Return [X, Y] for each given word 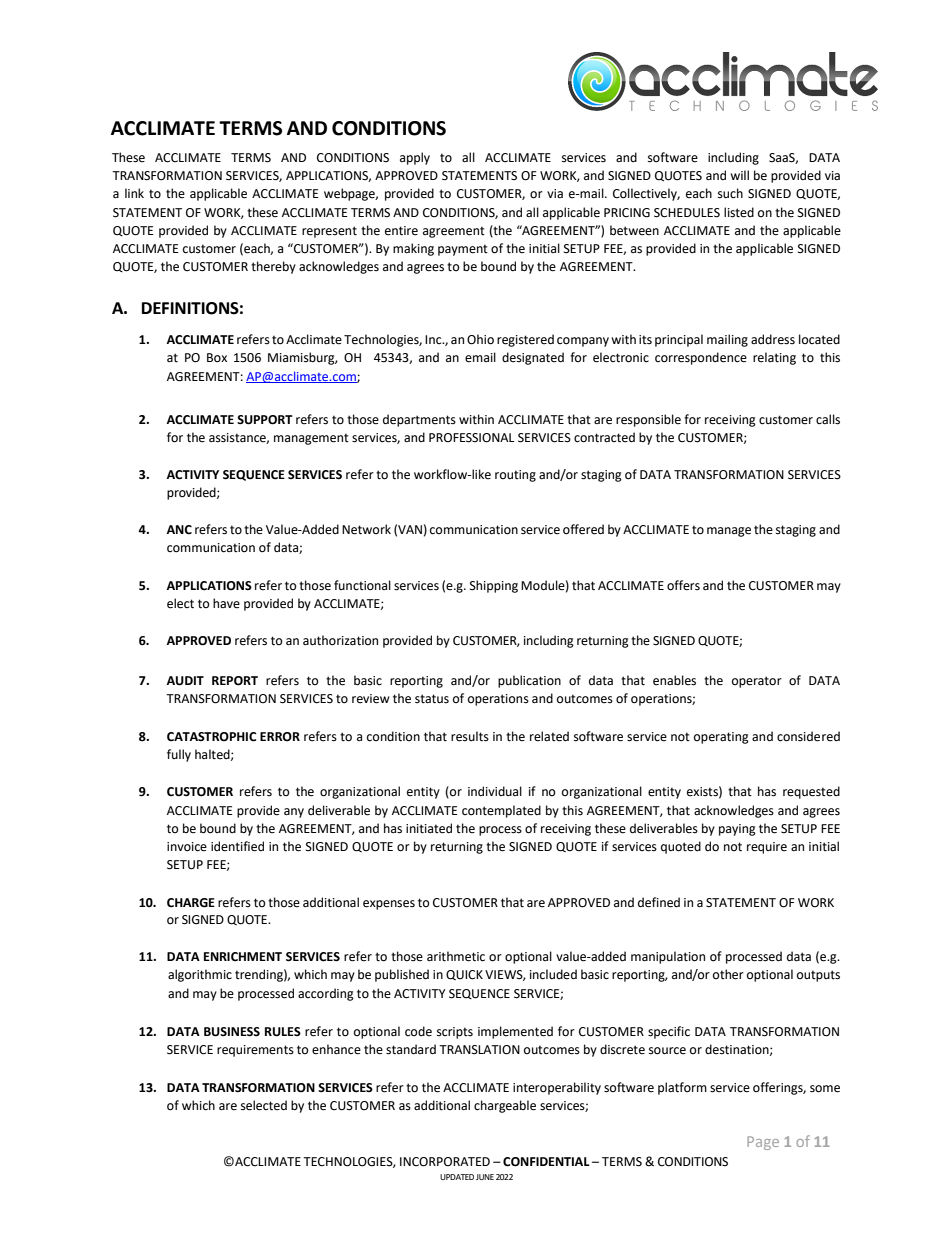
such [730, 193]
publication [529, 681]
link [134, 193]
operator [757, 682]
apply [415, 158]
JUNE [485, 1177]
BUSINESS [232, 1032]
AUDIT [185, 681]
